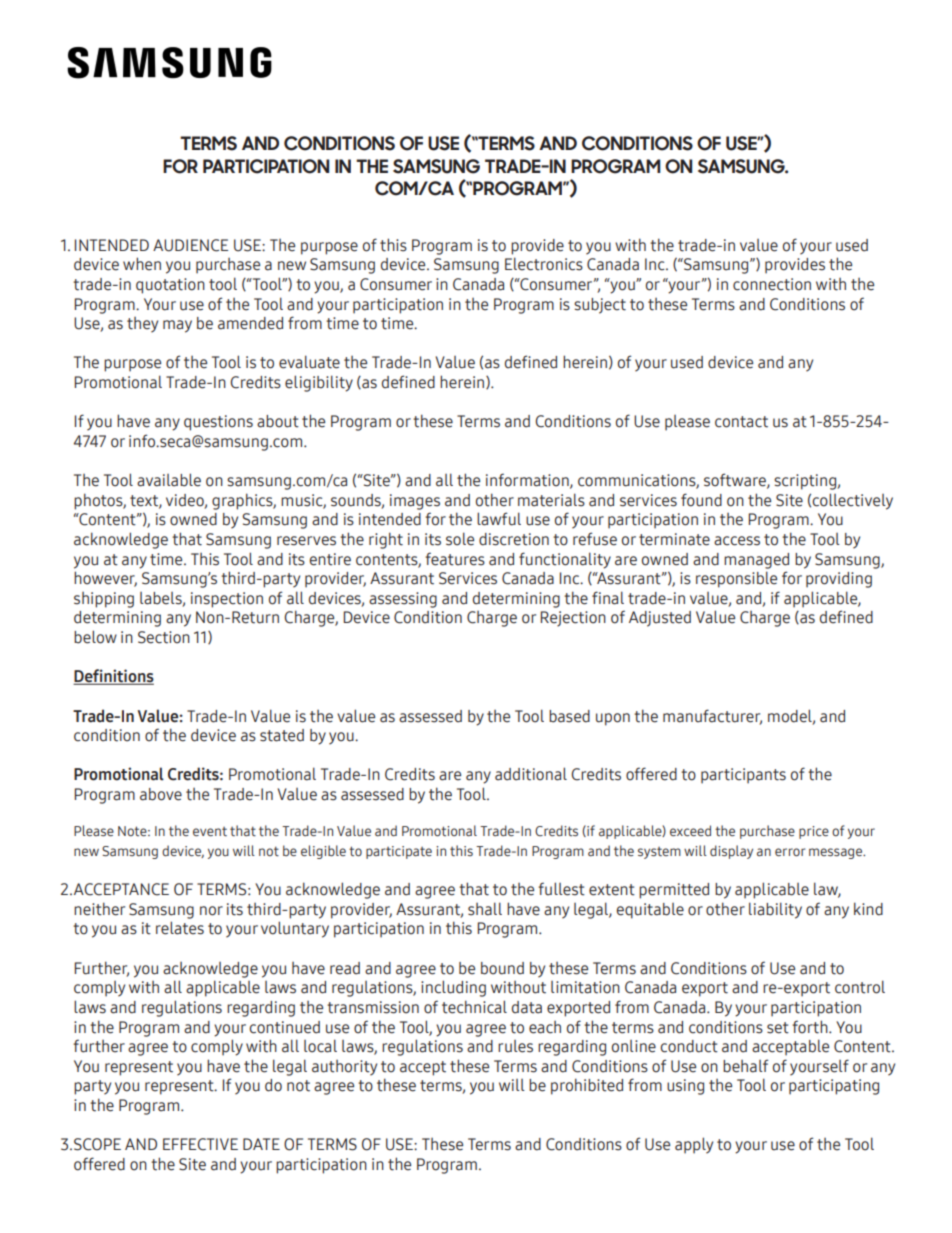 The width and height of the image is (952, 1233). I want to click on connection, so click(772, 284).
